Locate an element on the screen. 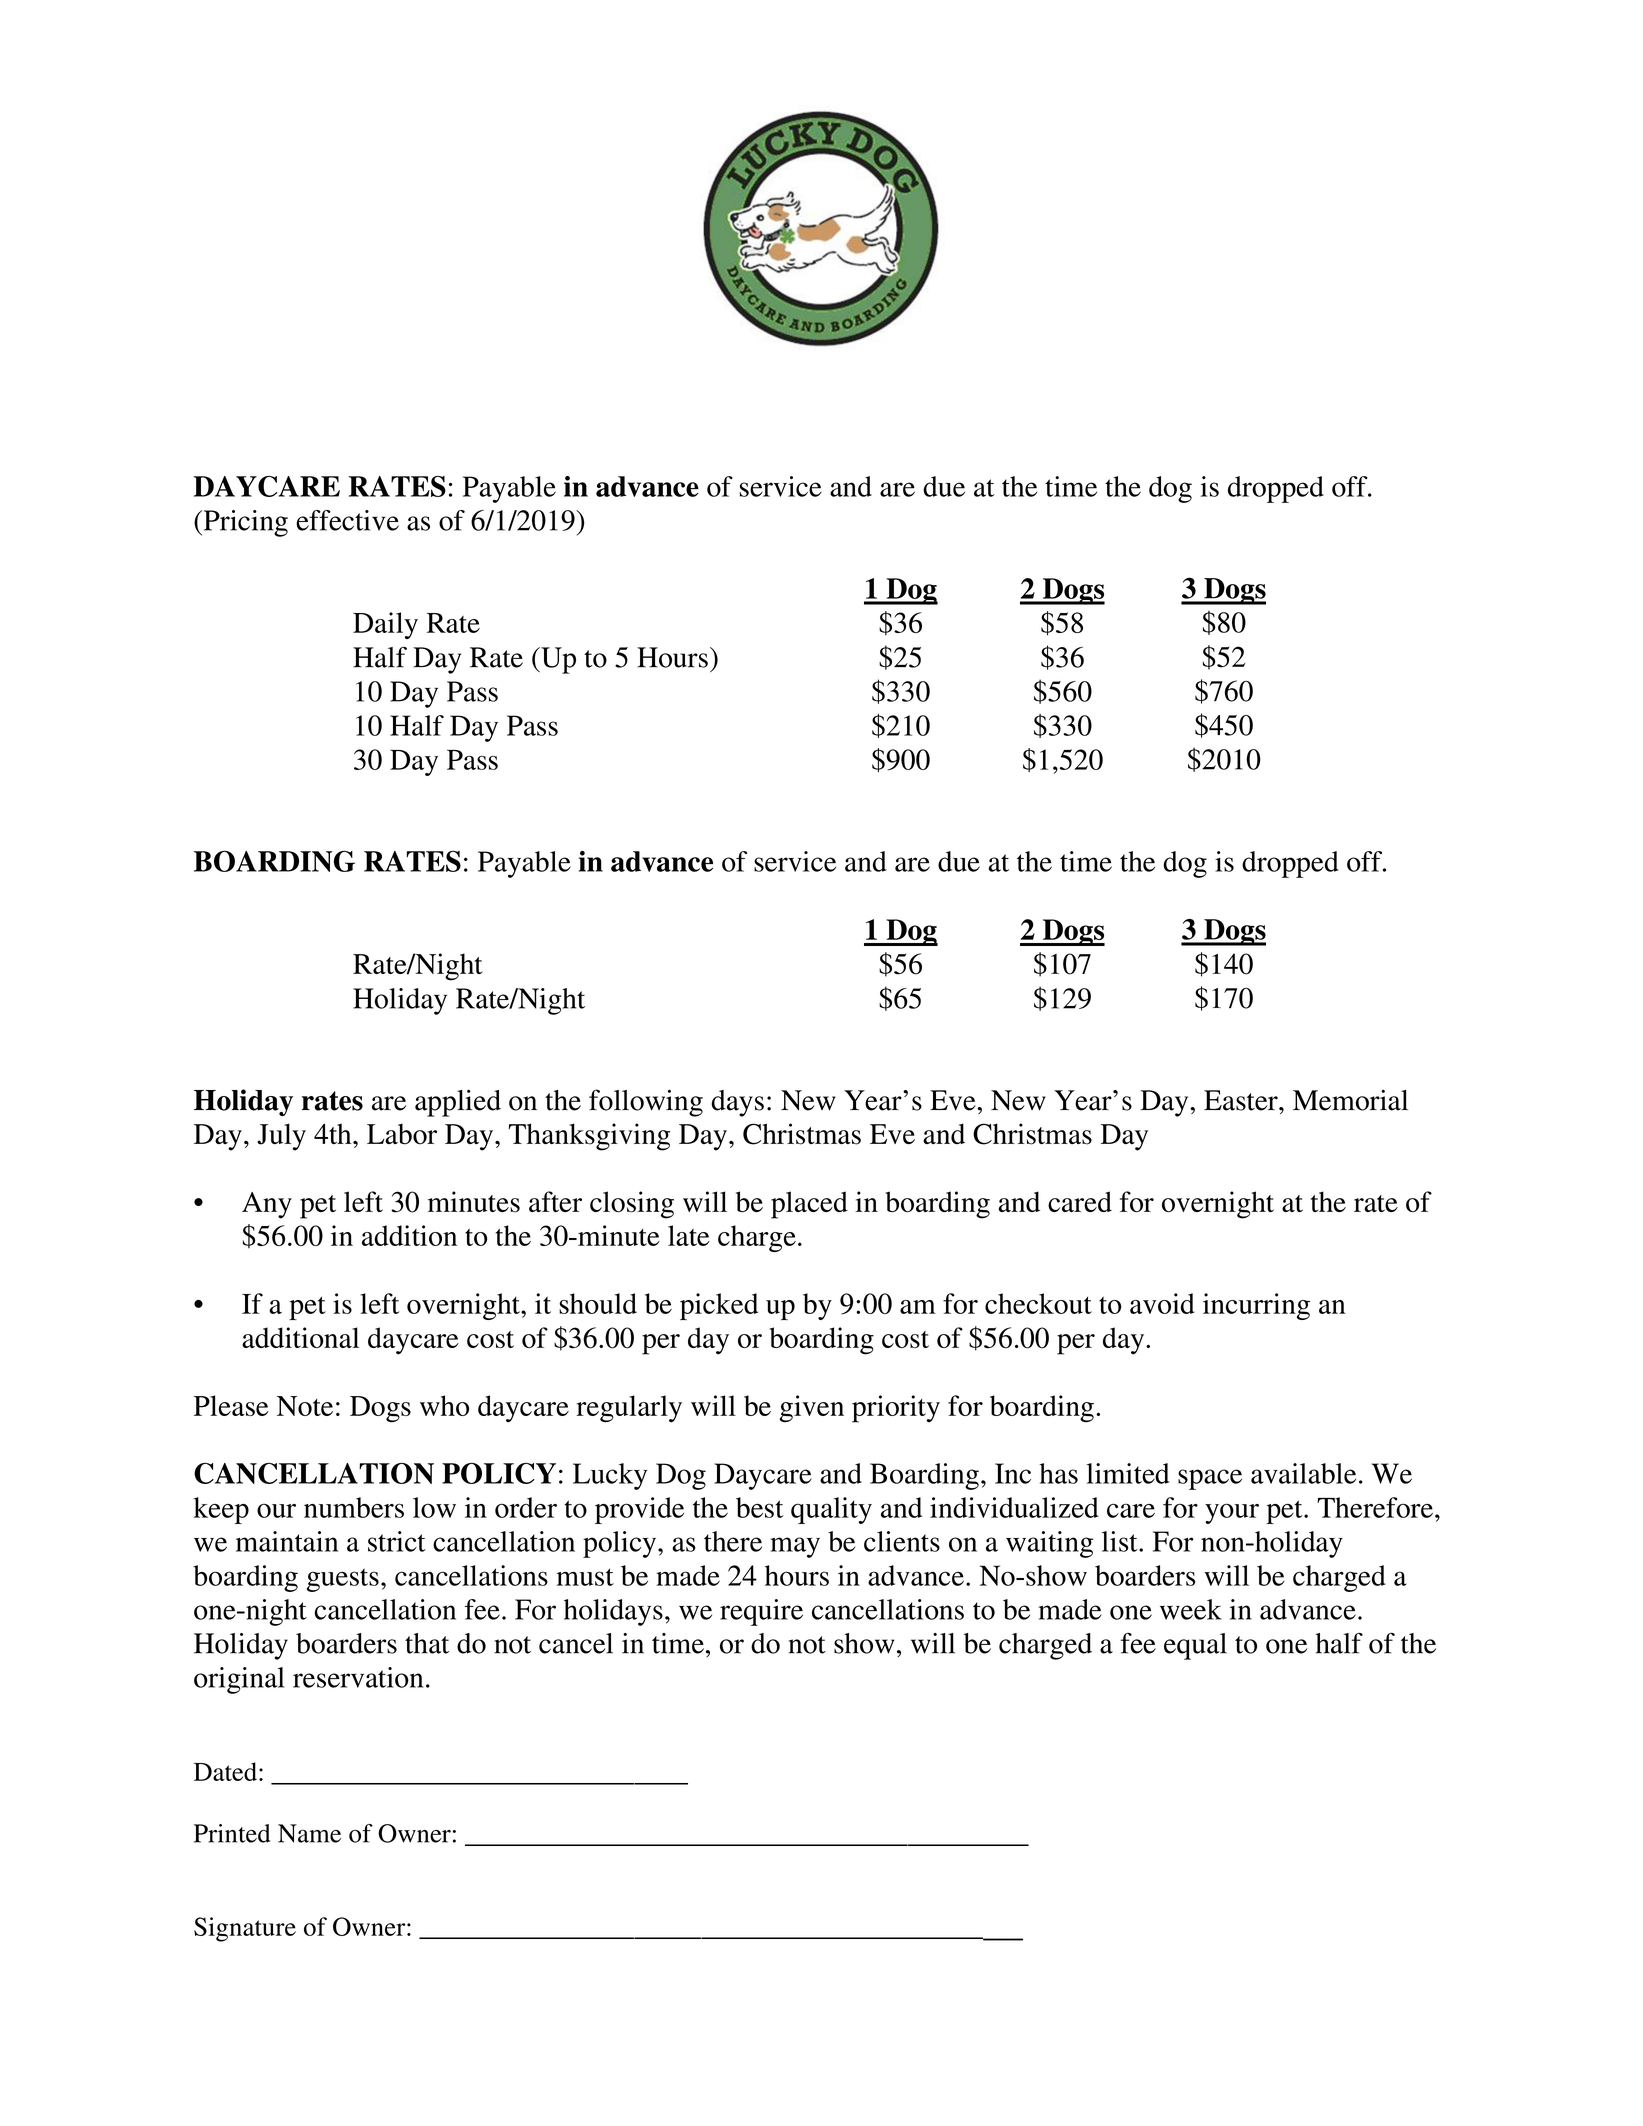 Image resolution: width=1643 pixels, height=2126 pixels. placed is located at coordinates (809, 1205).
